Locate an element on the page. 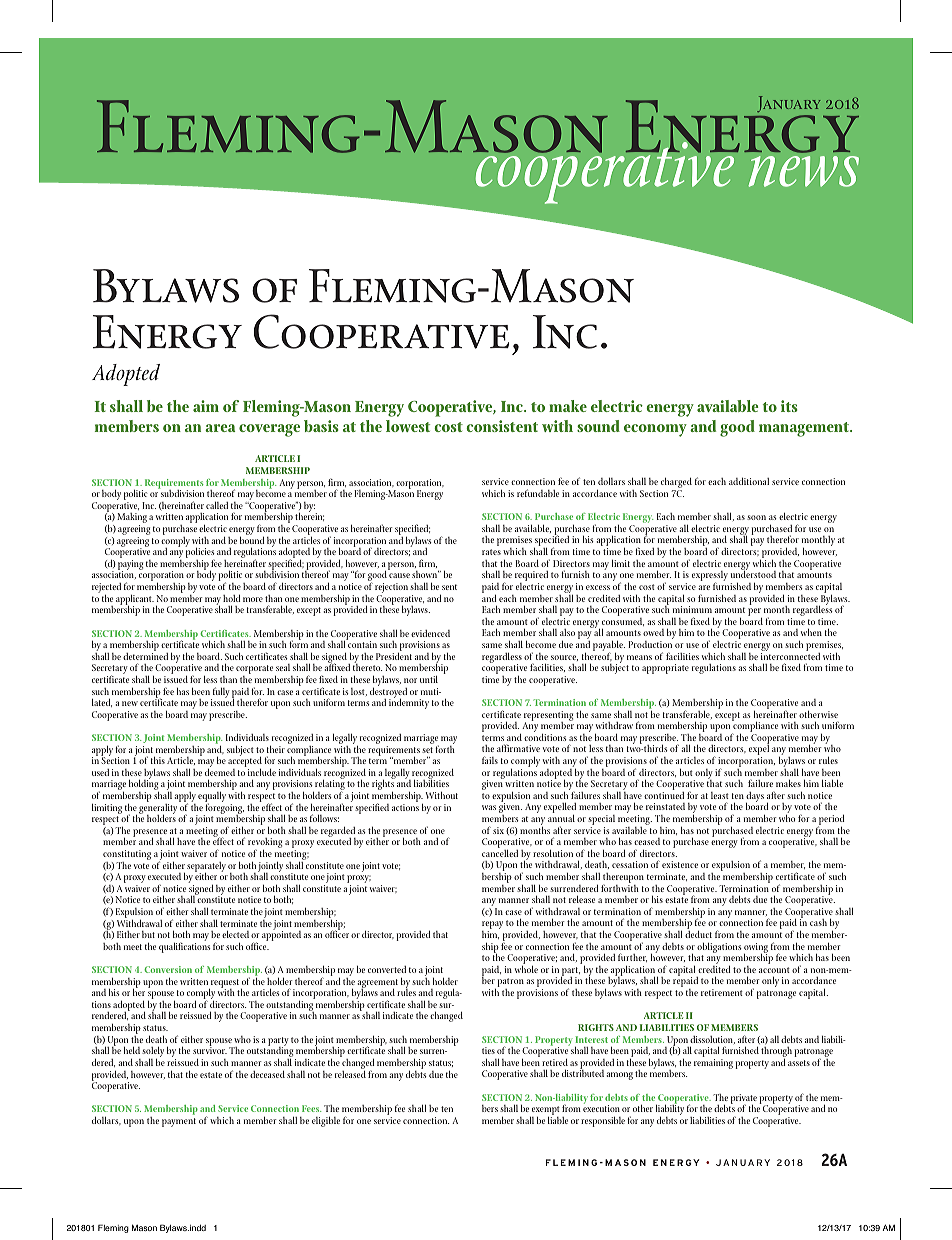 This image has height=1240, width=952. aim is located at coordinates (206, 406).
